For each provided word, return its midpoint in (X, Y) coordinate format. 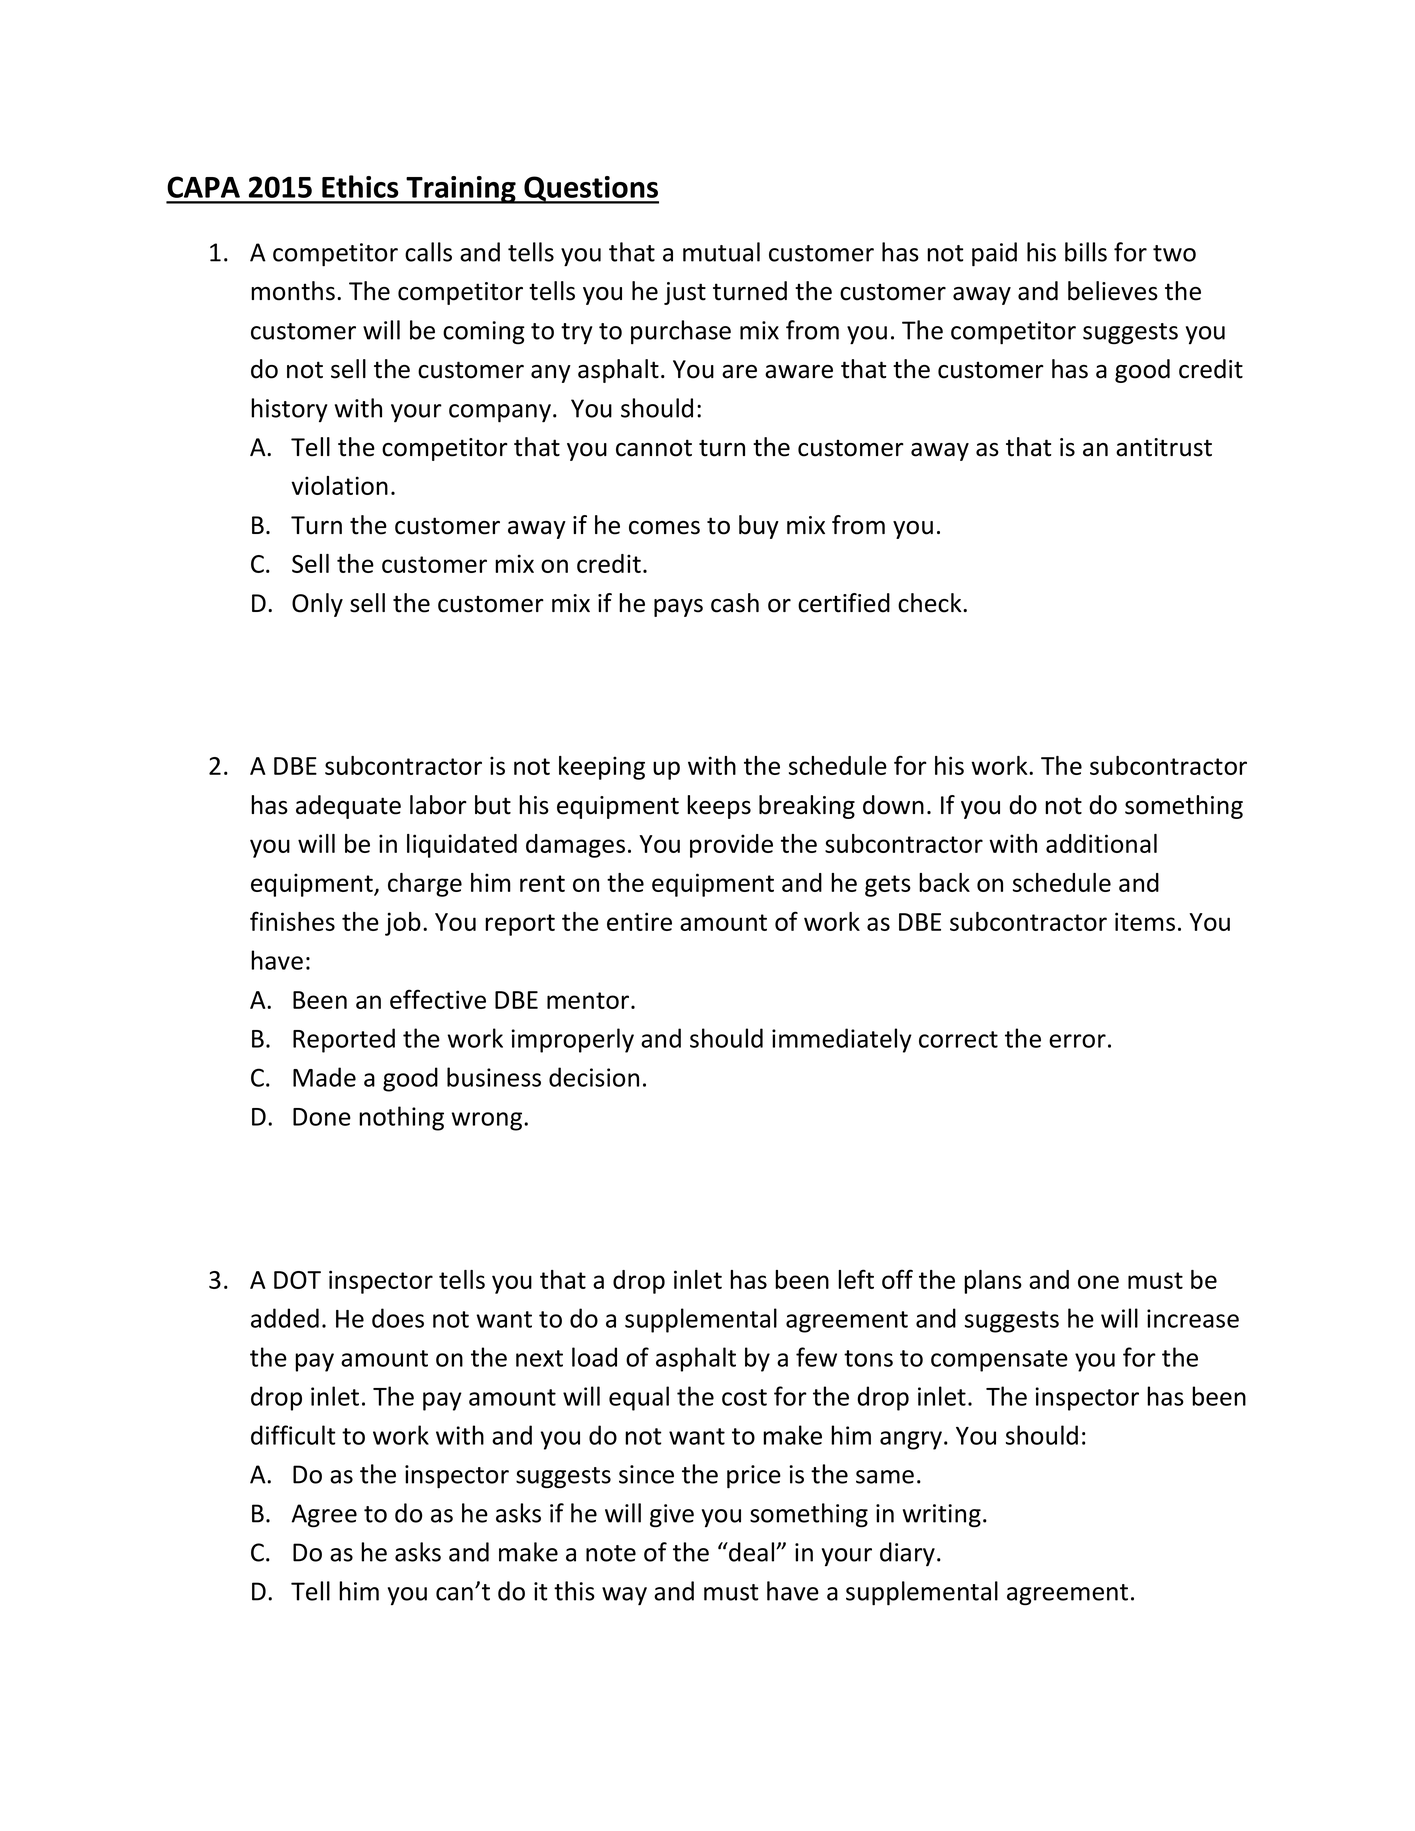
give (672, 1516)
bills (1086, 252)
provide (731, 846)
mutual (721, 252)
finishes (292, 921)
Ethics (360, 186)
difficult (293, 1435)
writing (942, 1516)
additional (1101, 843)
